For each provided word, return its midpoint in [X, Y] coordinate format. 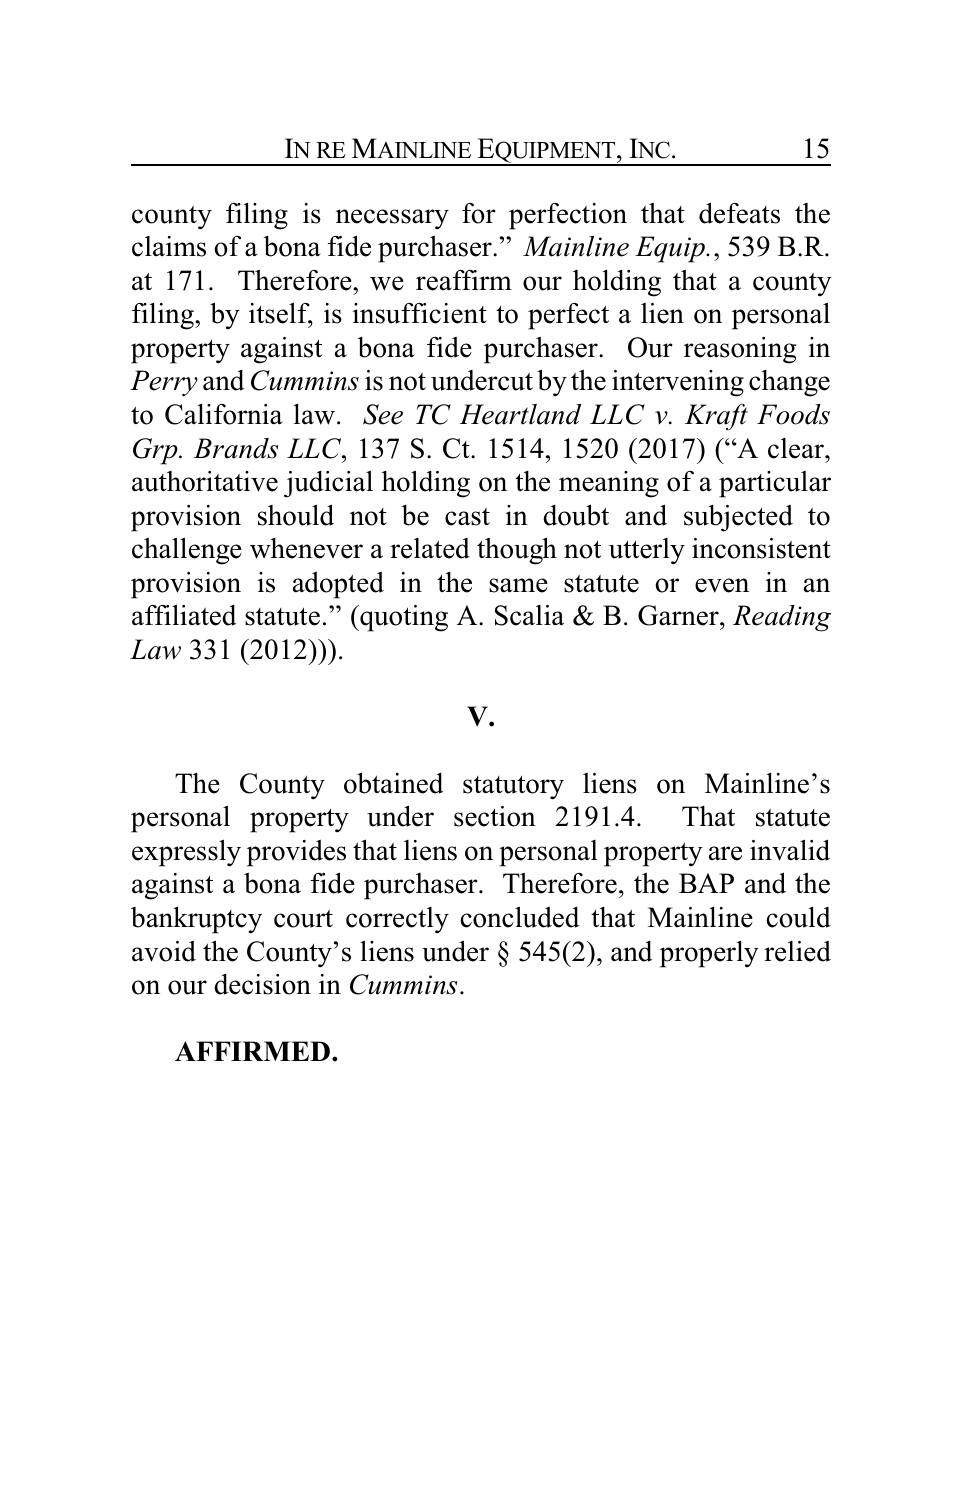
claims [169, 246]
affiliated [184, 615]
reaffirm [464, 280]
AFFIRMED [254, 1051]
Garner [679, 615]
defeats [739, 213]
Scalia [529, 615]
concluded [520, 917]
